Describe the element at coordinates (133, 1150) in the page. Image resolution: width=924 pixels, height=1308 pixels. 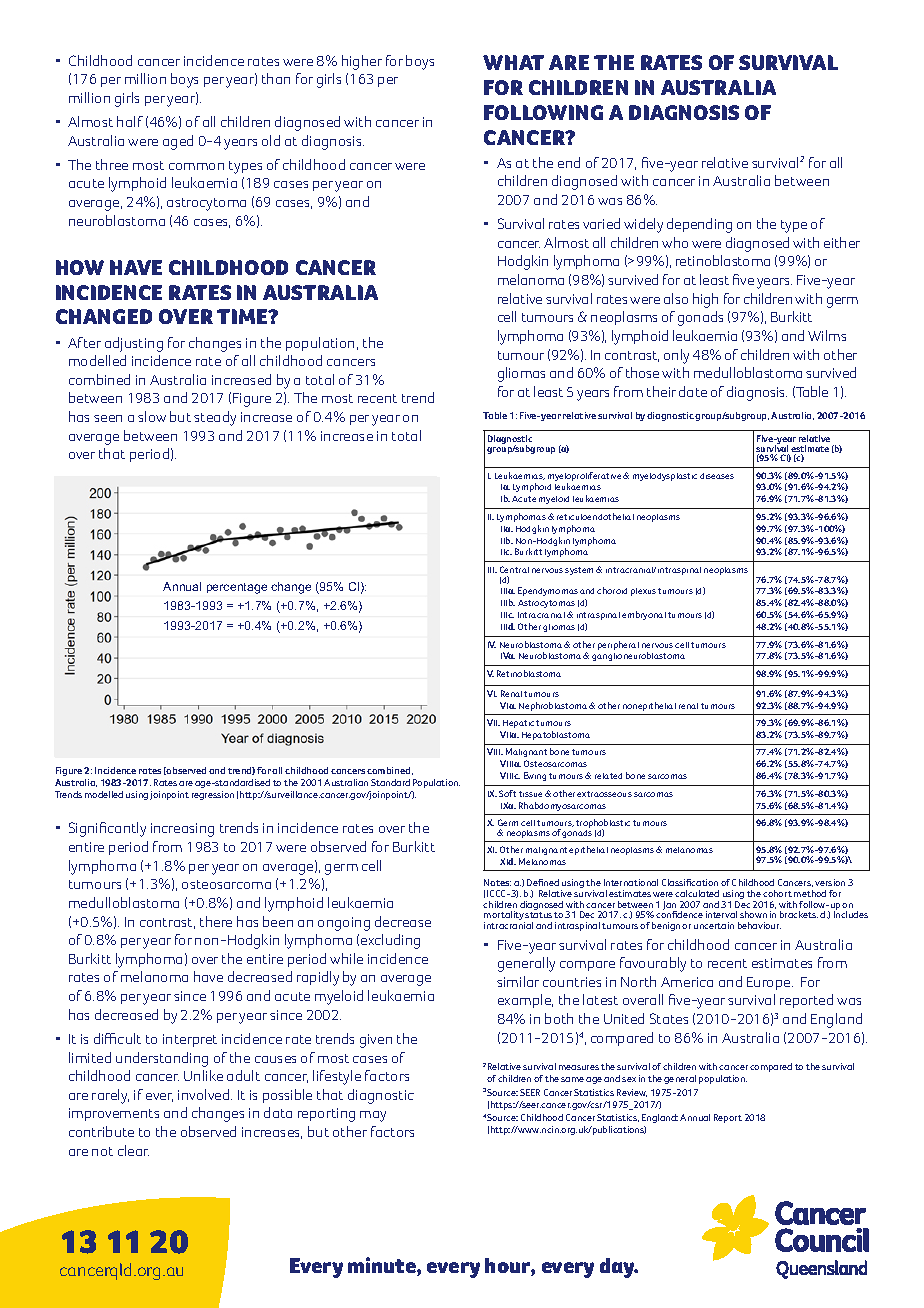
I see `clear` at that location.
